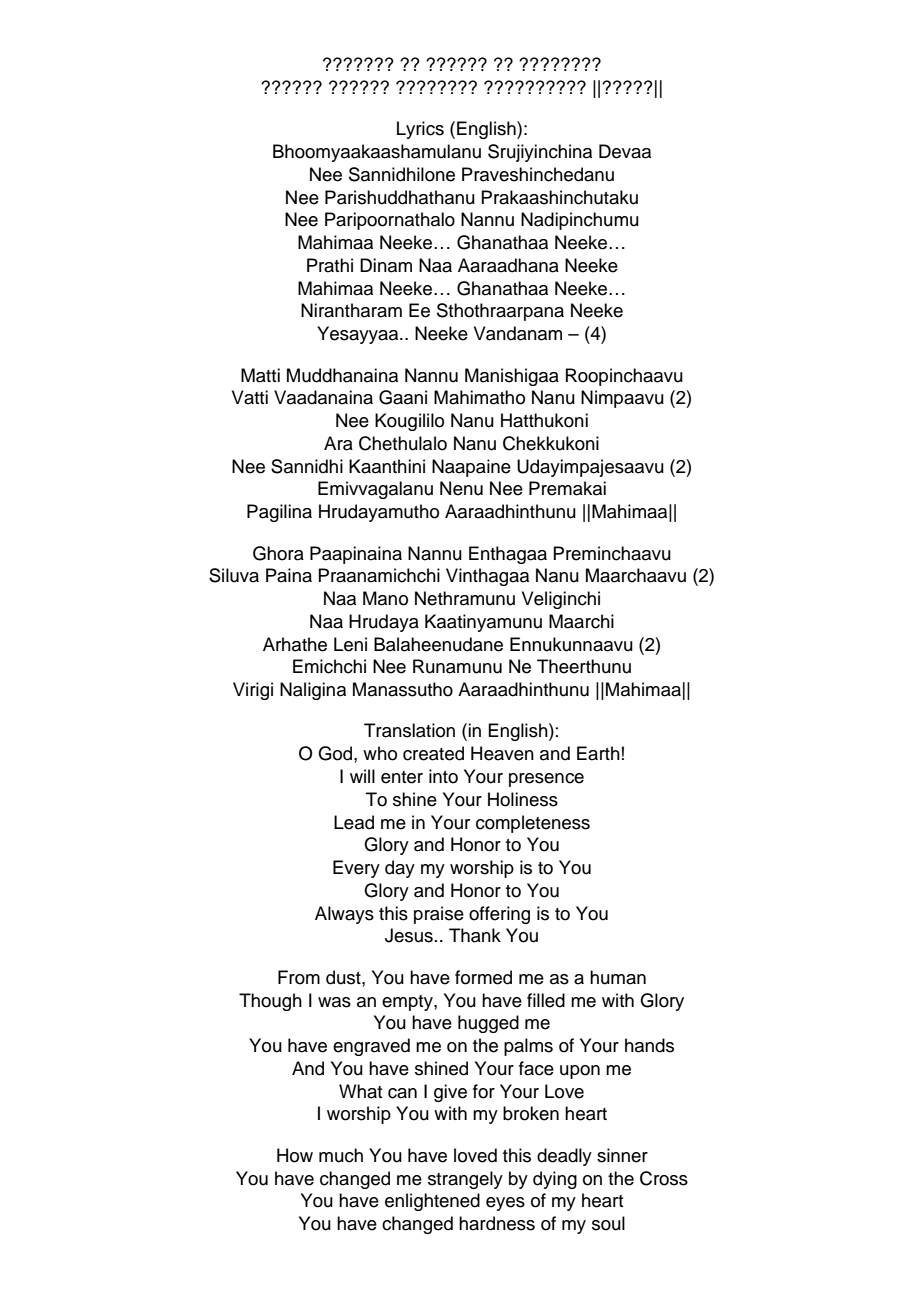 The height and width of the document is (1308, 924). I want to click on will, so click(362, 776).
